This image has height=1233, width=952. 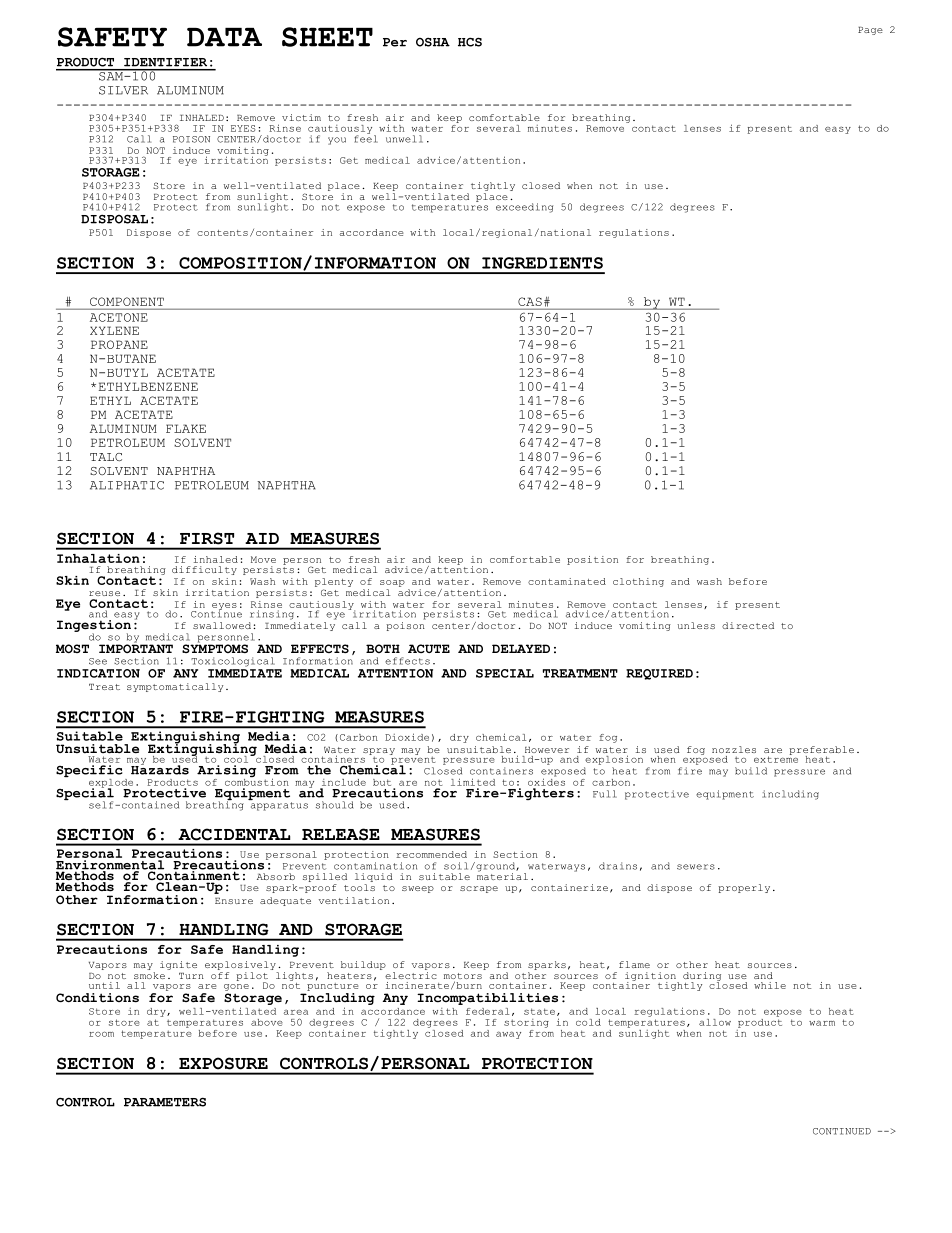 What do you see at coordinates (508, 1035) in the image?
I see `away` at bounding box center [508, 1035].
